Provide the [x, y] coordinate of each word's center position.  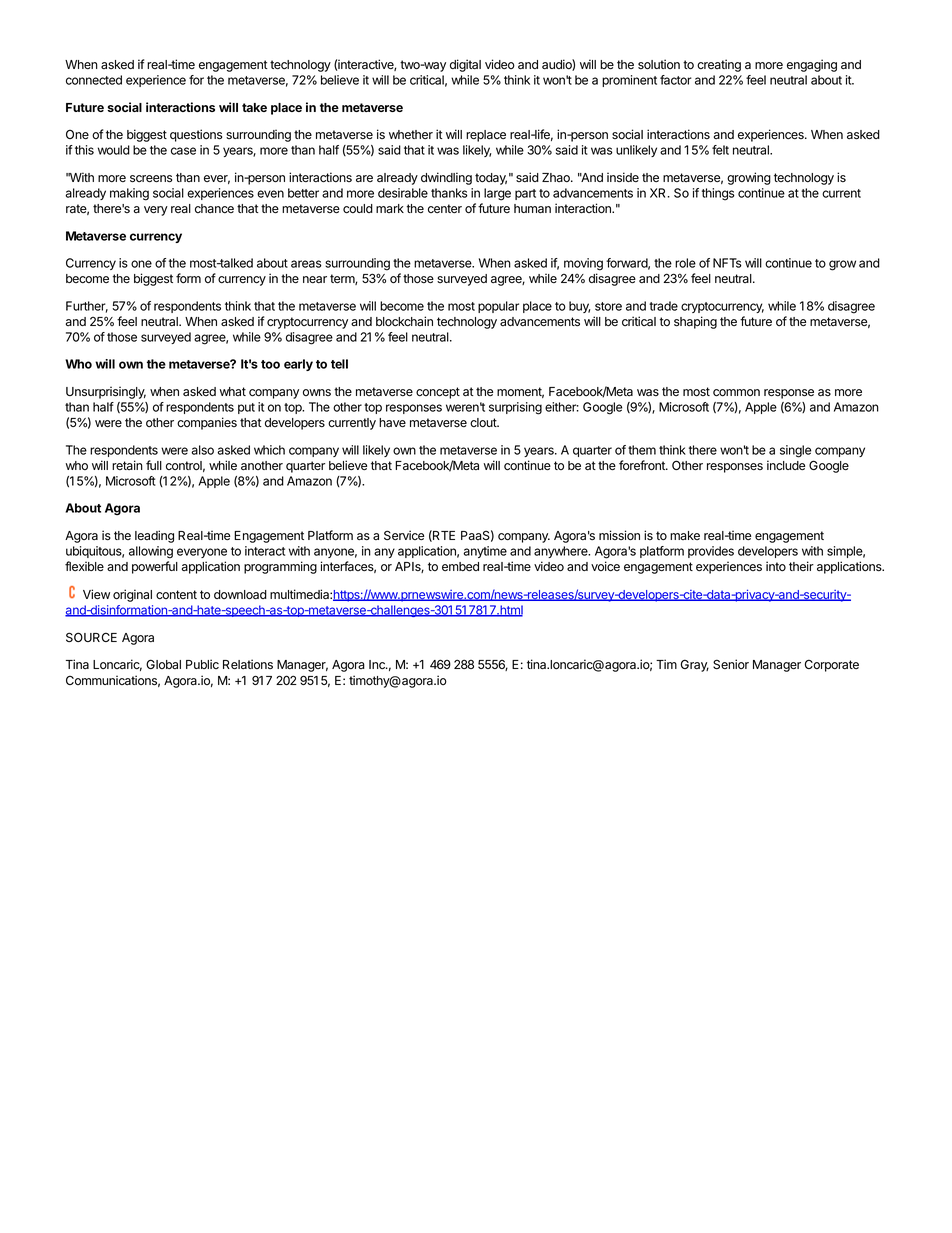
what [233, 391]
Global [163, 664]
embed [460, 566]
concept [438, 393]
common [736, 393]
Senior [731, 664]
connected [94, 80]
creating [719, 65]
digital [465, 65]
